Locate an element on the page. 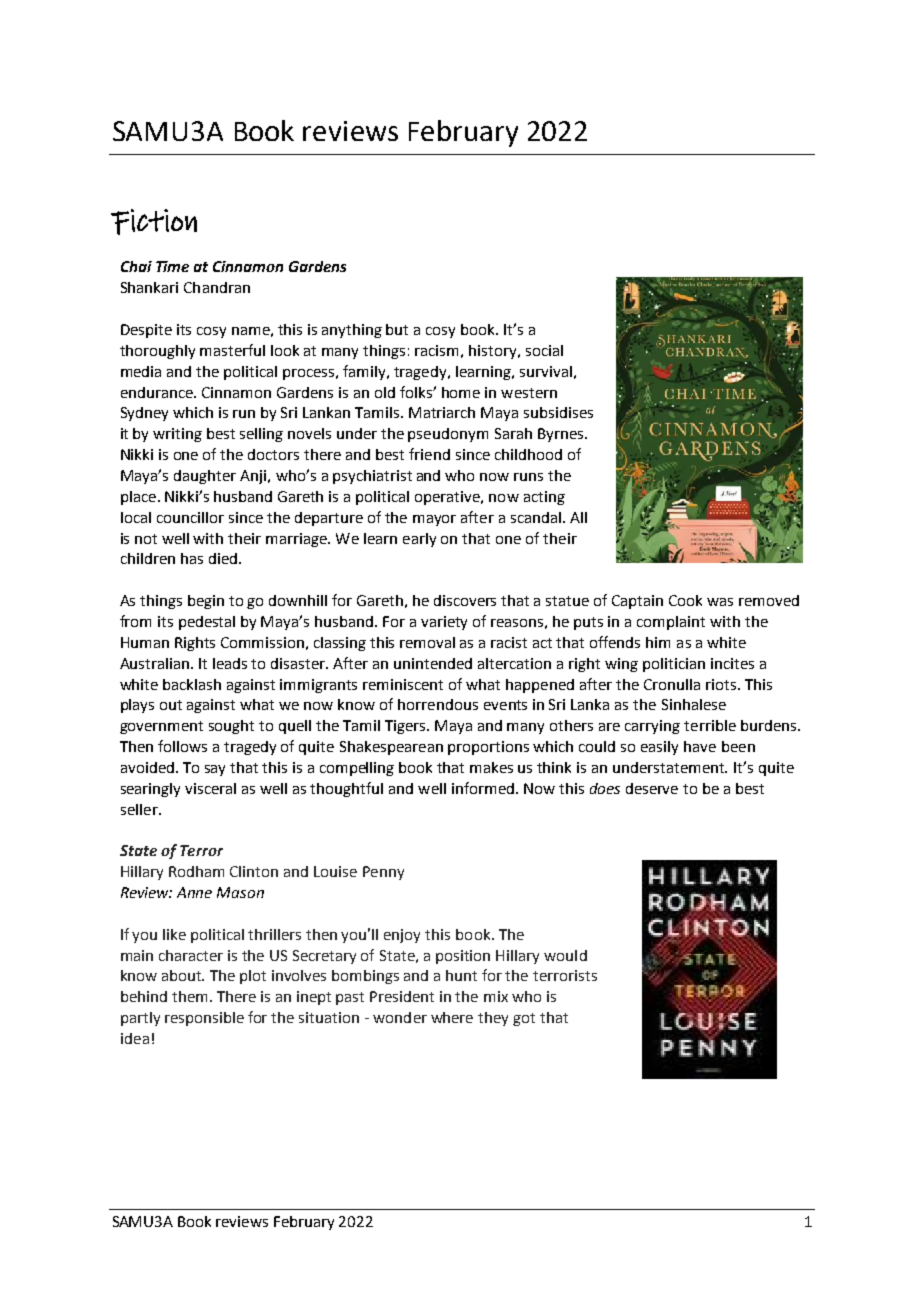 Image resolution: width=924 pixels, height=1307 pixels. where is located at coordinates (452, 1017).
